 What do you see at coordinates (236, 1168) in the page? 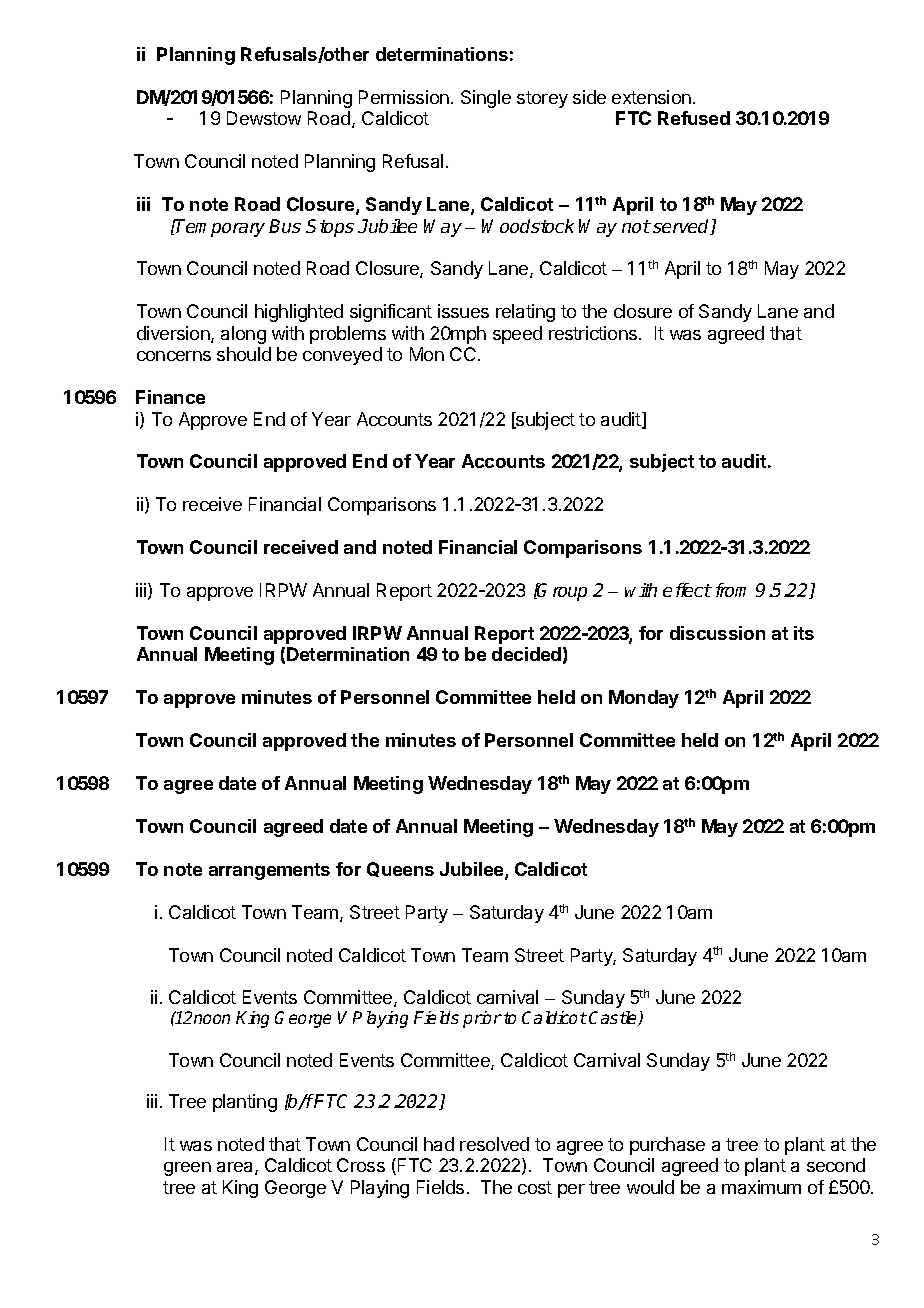
I see `area` at bounding box center [236, 1168].
